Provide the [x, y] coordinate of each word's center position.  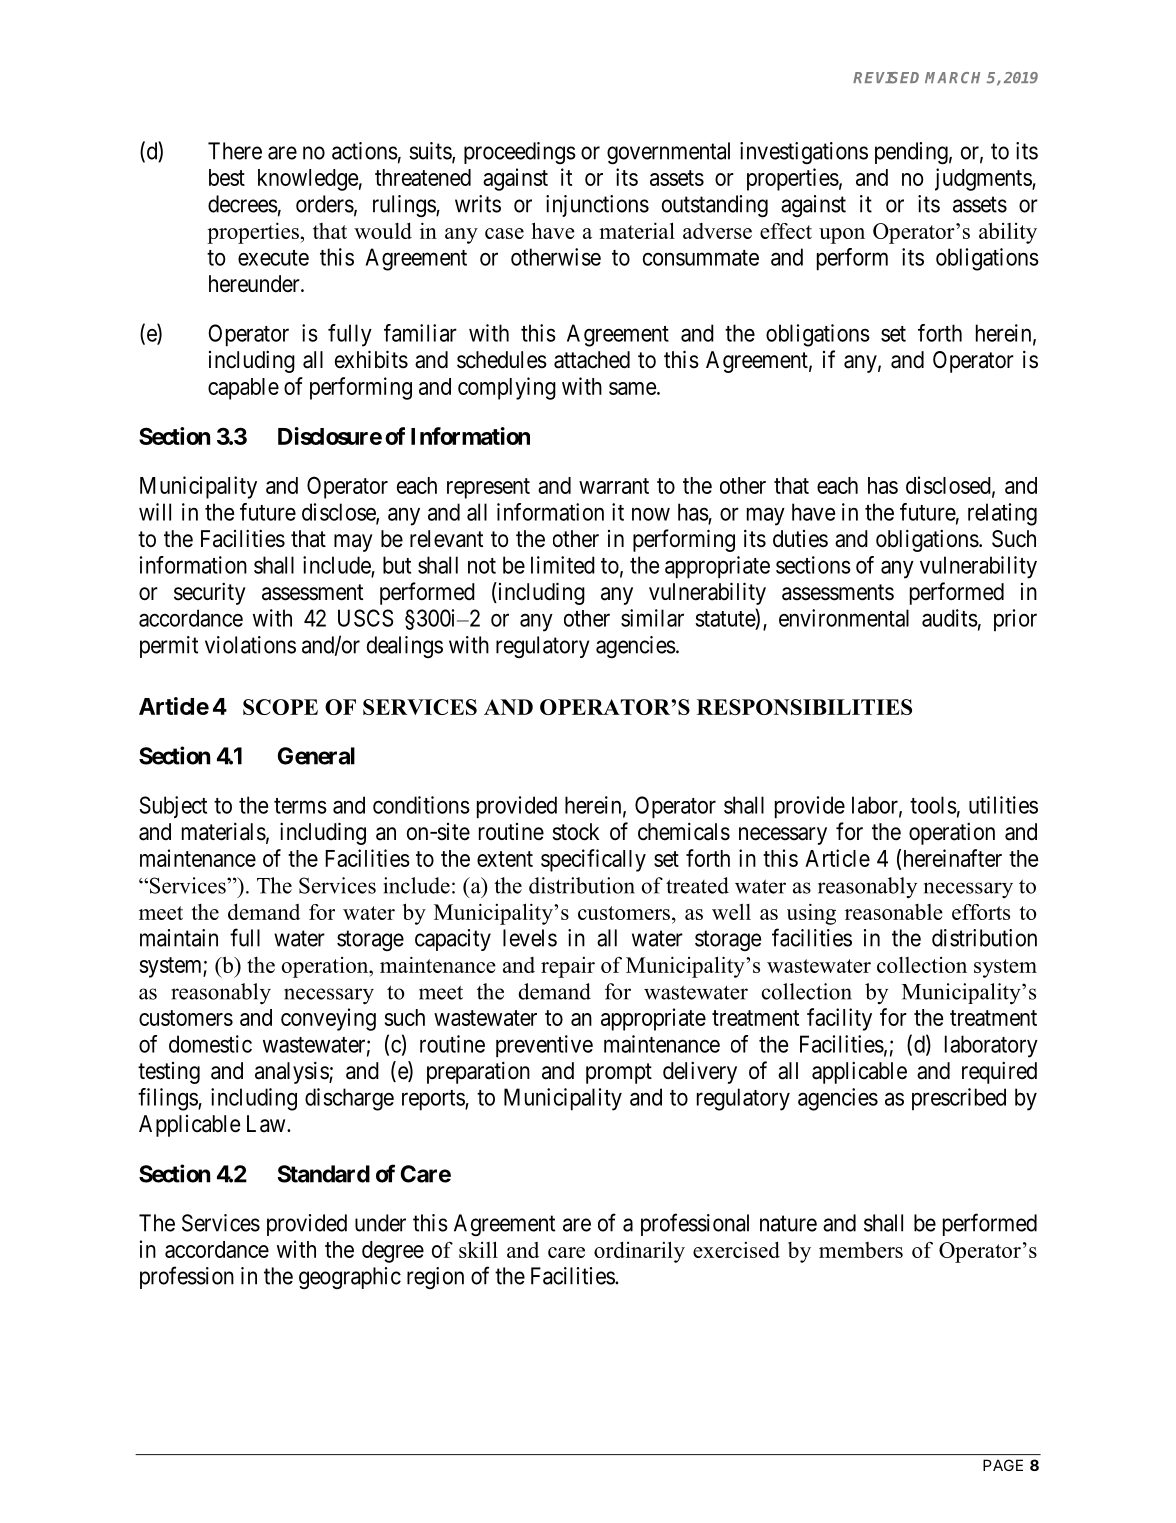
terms [300, 806]
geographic [350, 1278]
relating [1002, 514]
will [155, 512]
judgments [984, 179]
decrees [243, 204]
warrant [614, 486]
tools [933, 805]
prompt [619, 1073]
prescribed [959, 1099]
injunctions [597, 206]
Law [267, 1124]
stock [575, 832]
